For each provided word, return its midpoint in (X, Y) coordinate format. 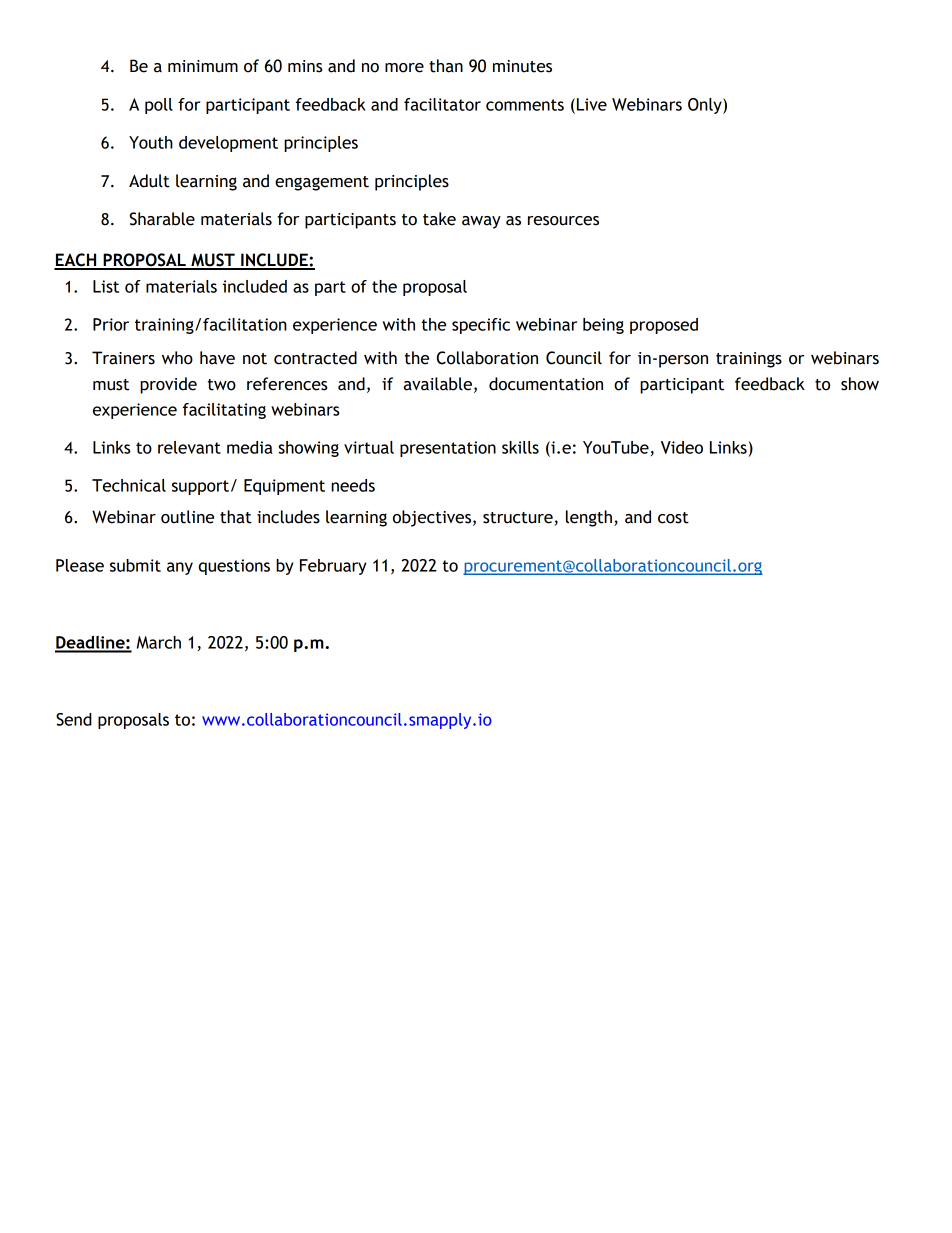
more (404, 68)
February (333, 567)
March (159, 642)
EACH (76, 261)
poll (159, 106)
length (589, 518)
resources (563, 221)
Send (74, 719)
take (439, 219)
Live (592, 104)
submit (135, 565)
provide (168, 385)
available (438, 384)
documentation (546, 384)
